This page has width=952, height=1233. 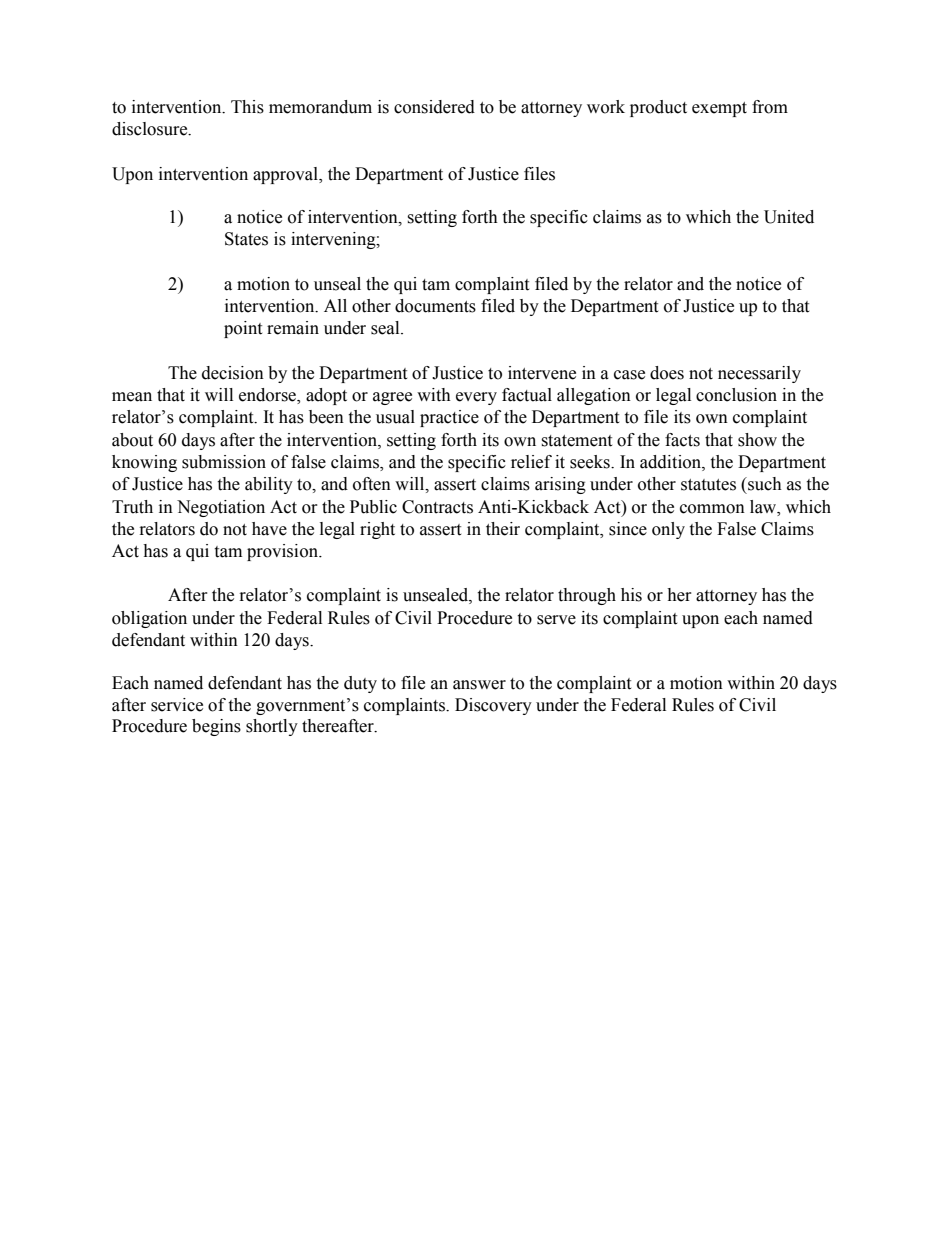 What do you see at coordinates (437, 507) in the page?
I see `Contracts` at bounding box center [437, 507].
